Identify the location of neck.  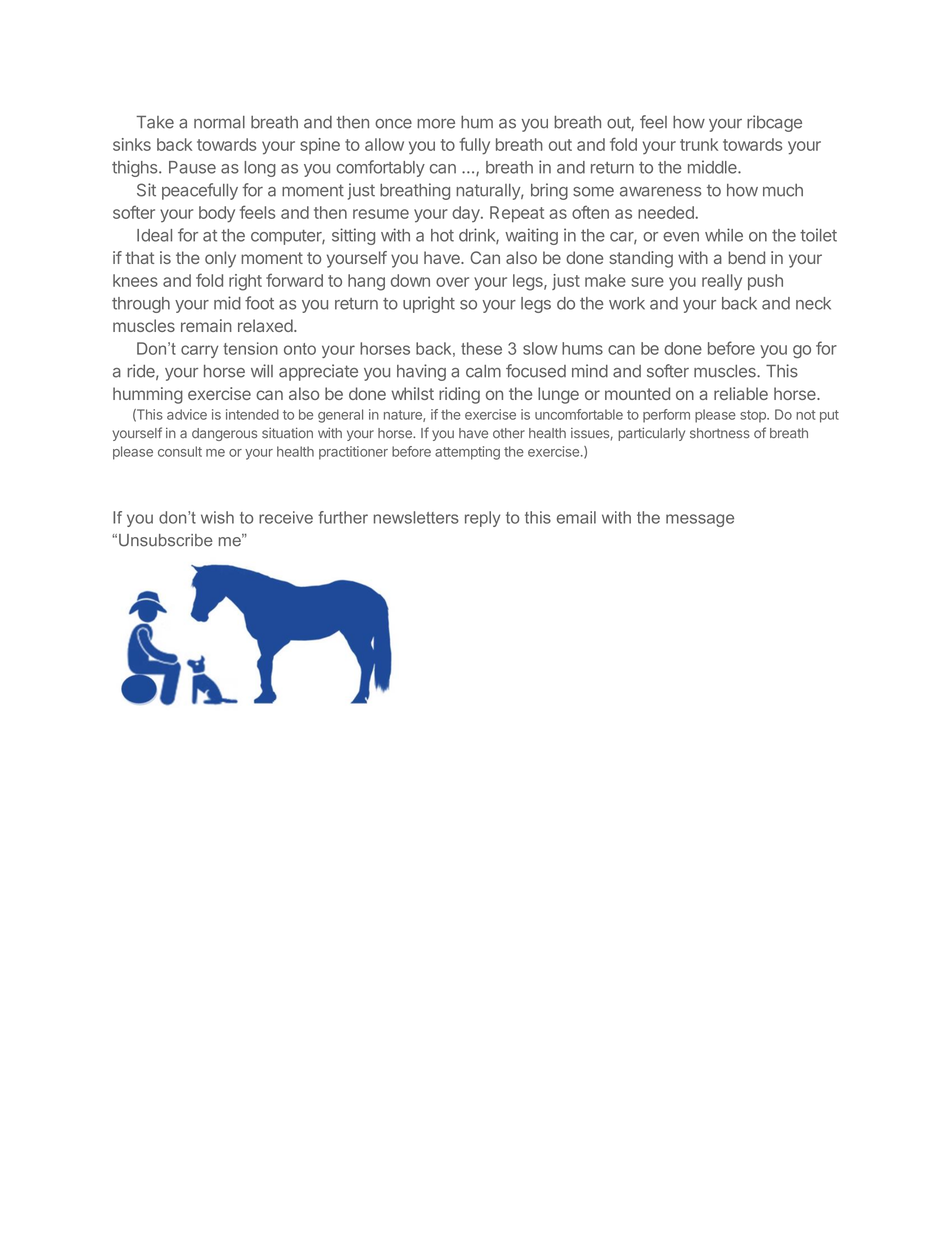
(813, 303).
